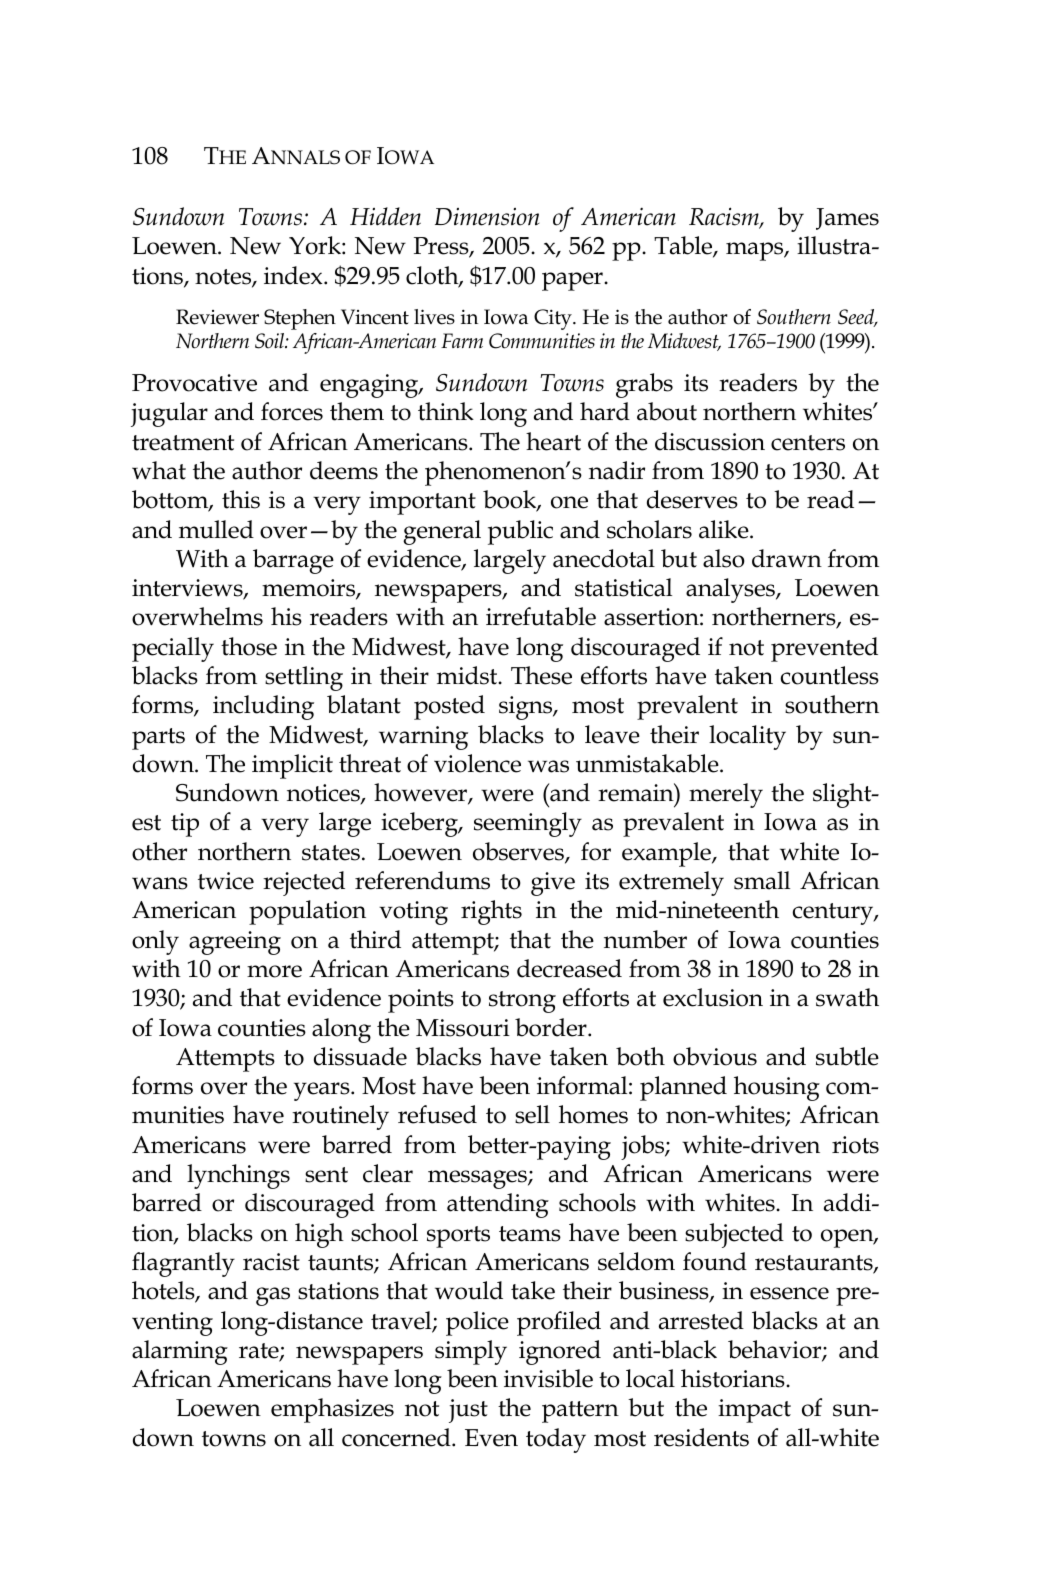  What do you see at coordinates (787, 558) in the document?
I see `drawn` at bounding box center [787, 558].
